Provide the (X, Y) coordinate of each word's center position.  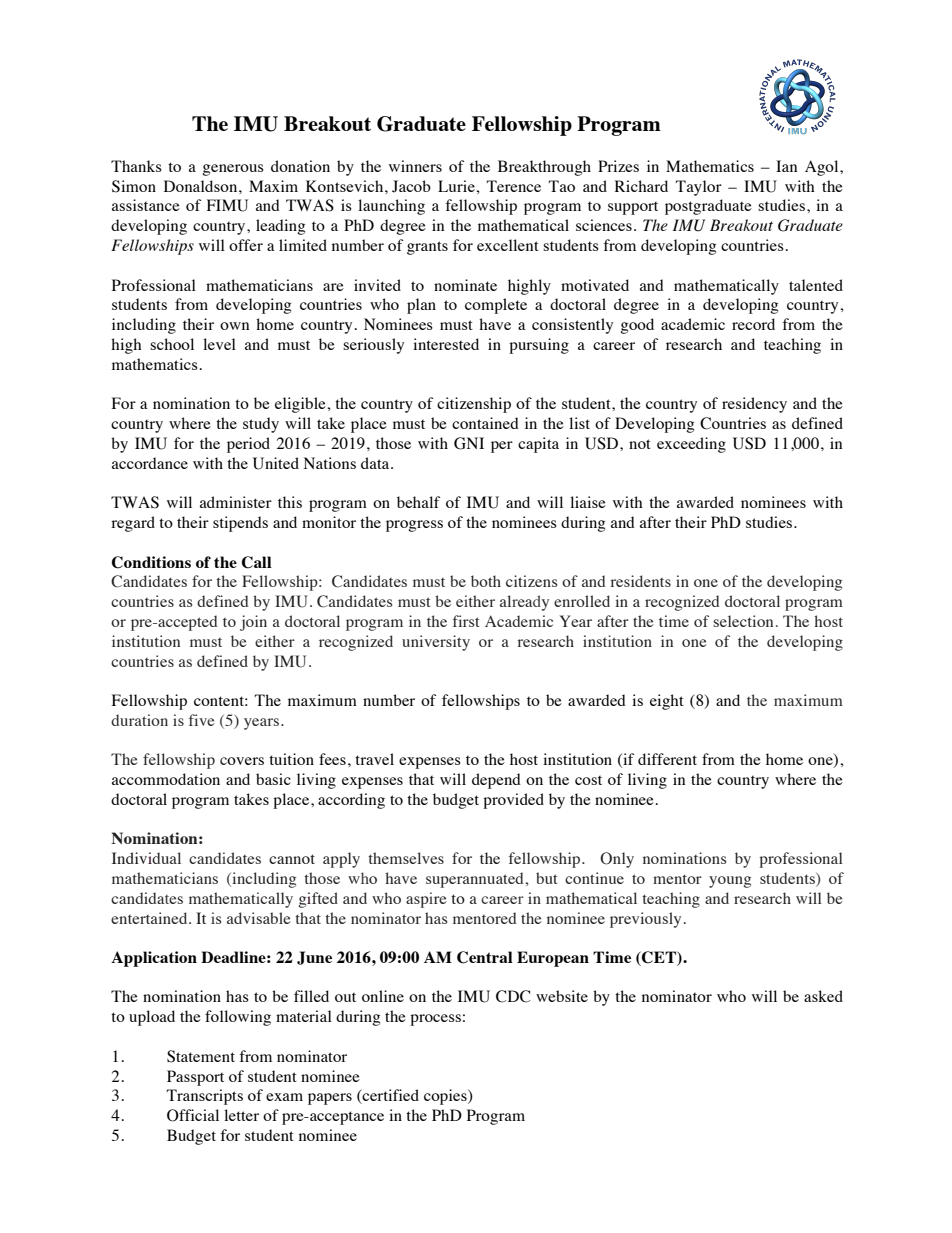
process (435, 1020)
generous (233, 170)
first (466, 621)
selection (743, 621)
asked (823, 996)
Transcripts (205, 1097)
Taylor (699, 188)
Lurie (457, 186)
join (253, 623)
